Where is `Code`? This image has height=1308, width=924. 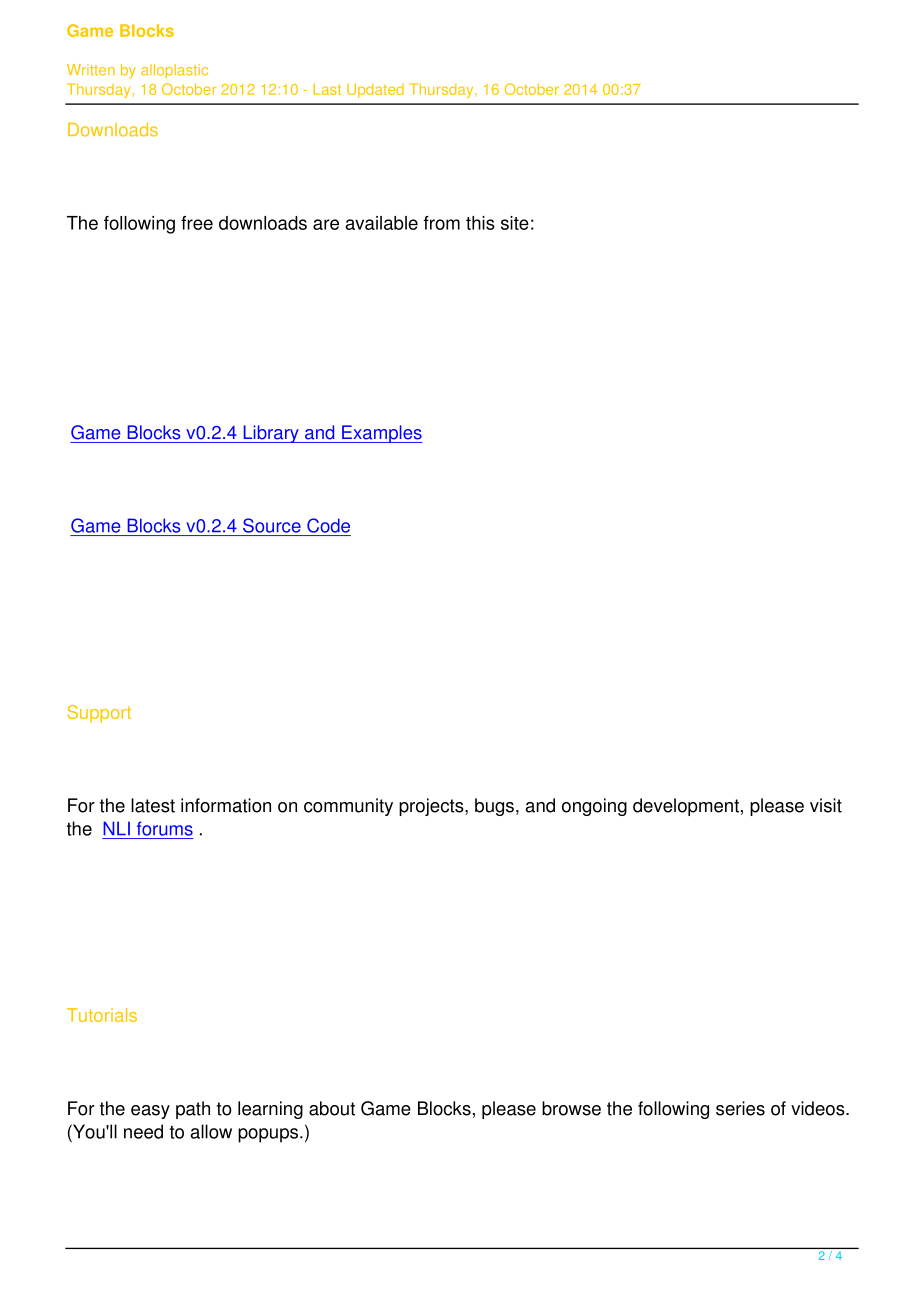
Code is located at coordinates (328, 525).
